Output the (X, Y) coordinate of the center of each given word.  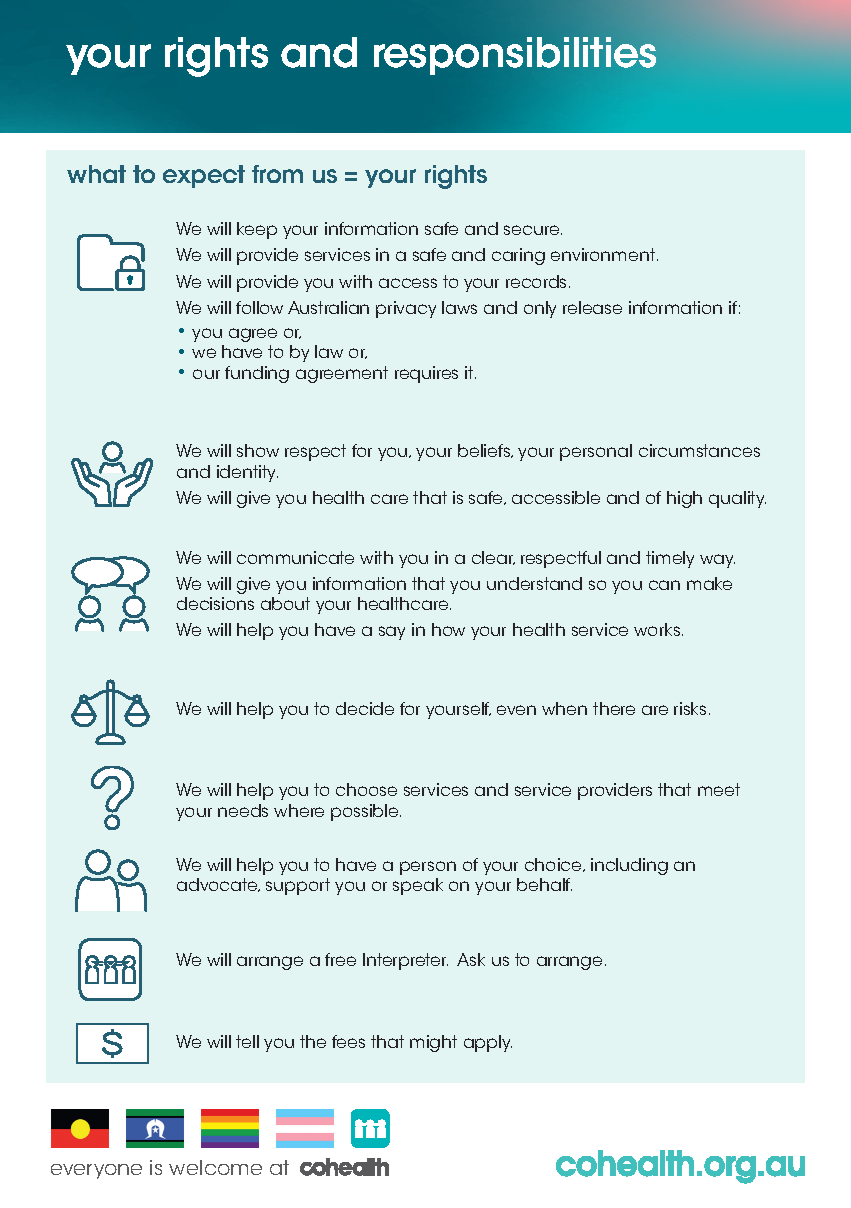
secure (533, 230)
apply (488, 1043)
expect (204, 176)
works (658, 629)
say (392, 633)
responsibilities (515, 56)
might (433, 1043)
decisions (215, 603)
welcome (215, 1167)
